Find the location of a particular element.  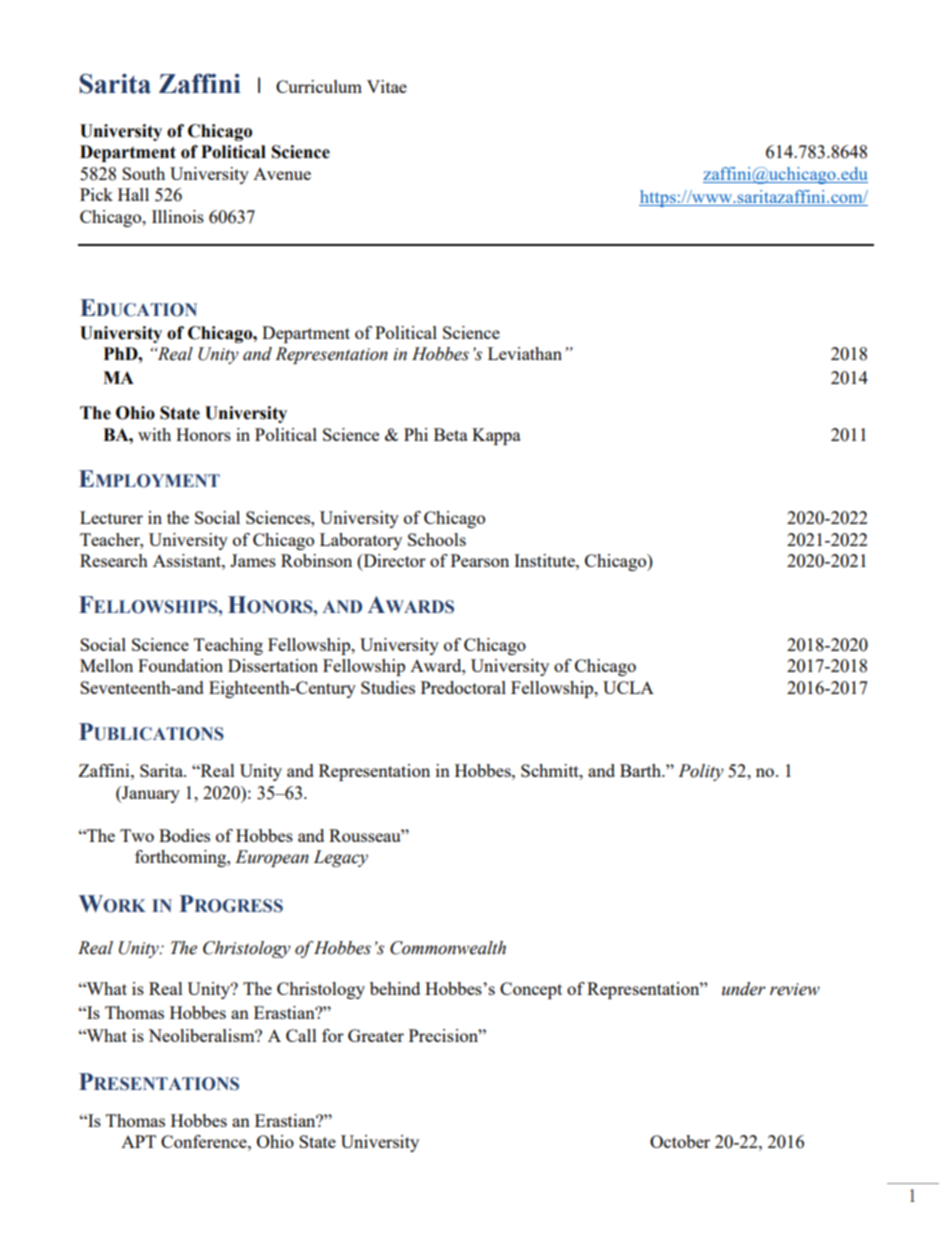

Leviathan is located at coordinates (525, 353).
